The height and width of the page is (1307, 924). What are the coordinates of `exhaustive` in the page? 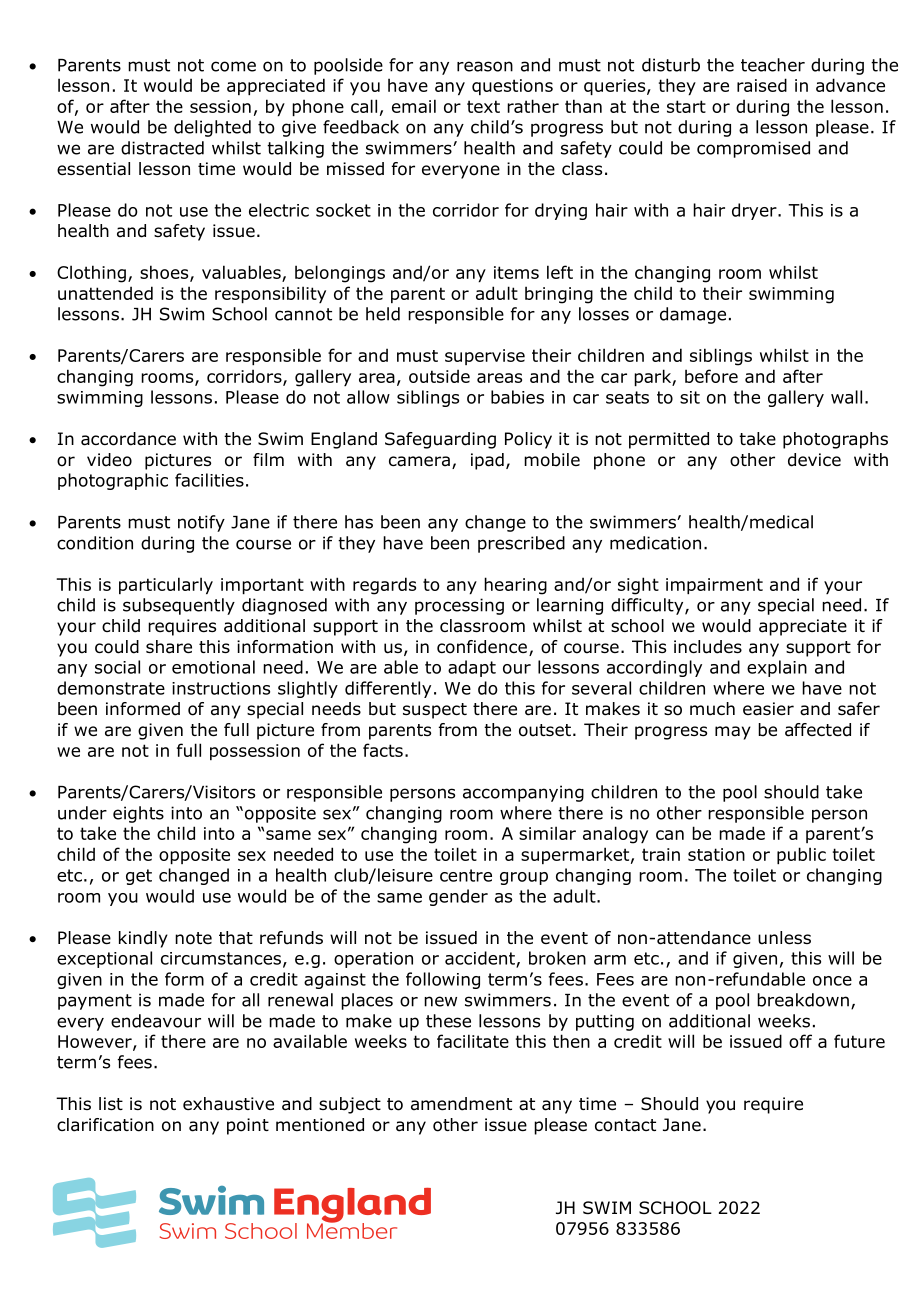 It's located at (228, 1104).
